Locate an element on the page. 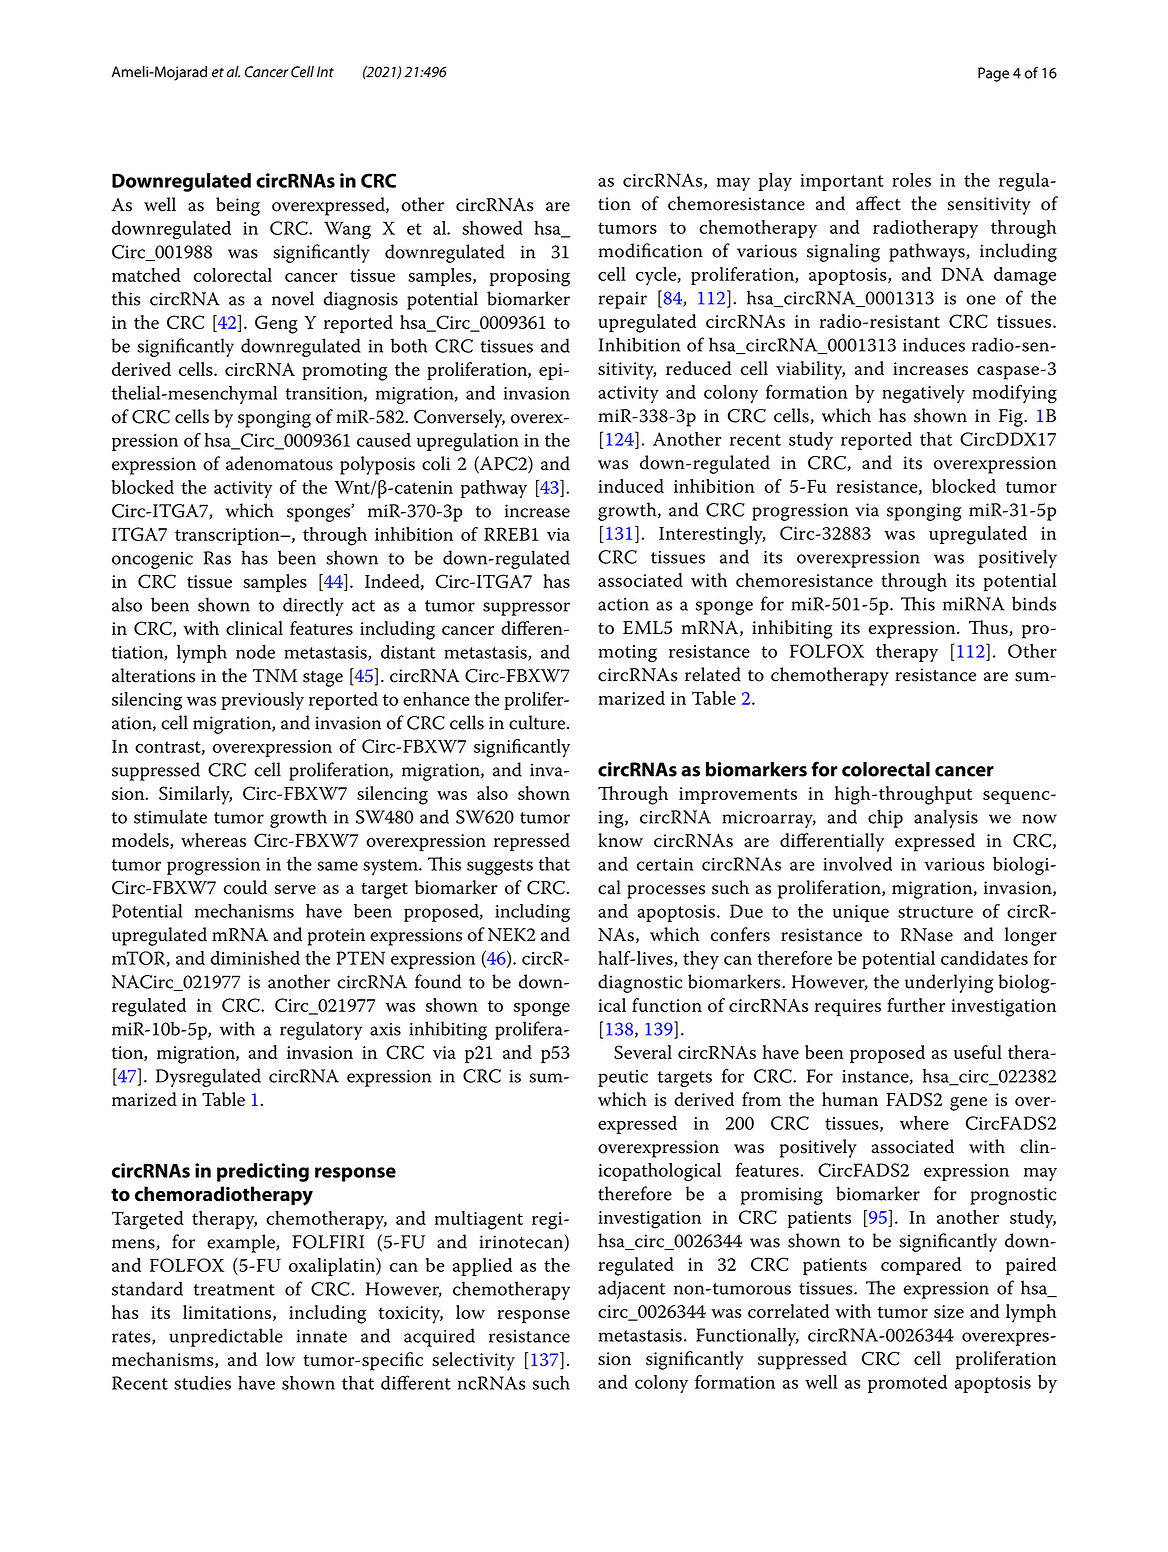 This image has width=1168, height=1552. diminished is located at coordinates (255, 958).
